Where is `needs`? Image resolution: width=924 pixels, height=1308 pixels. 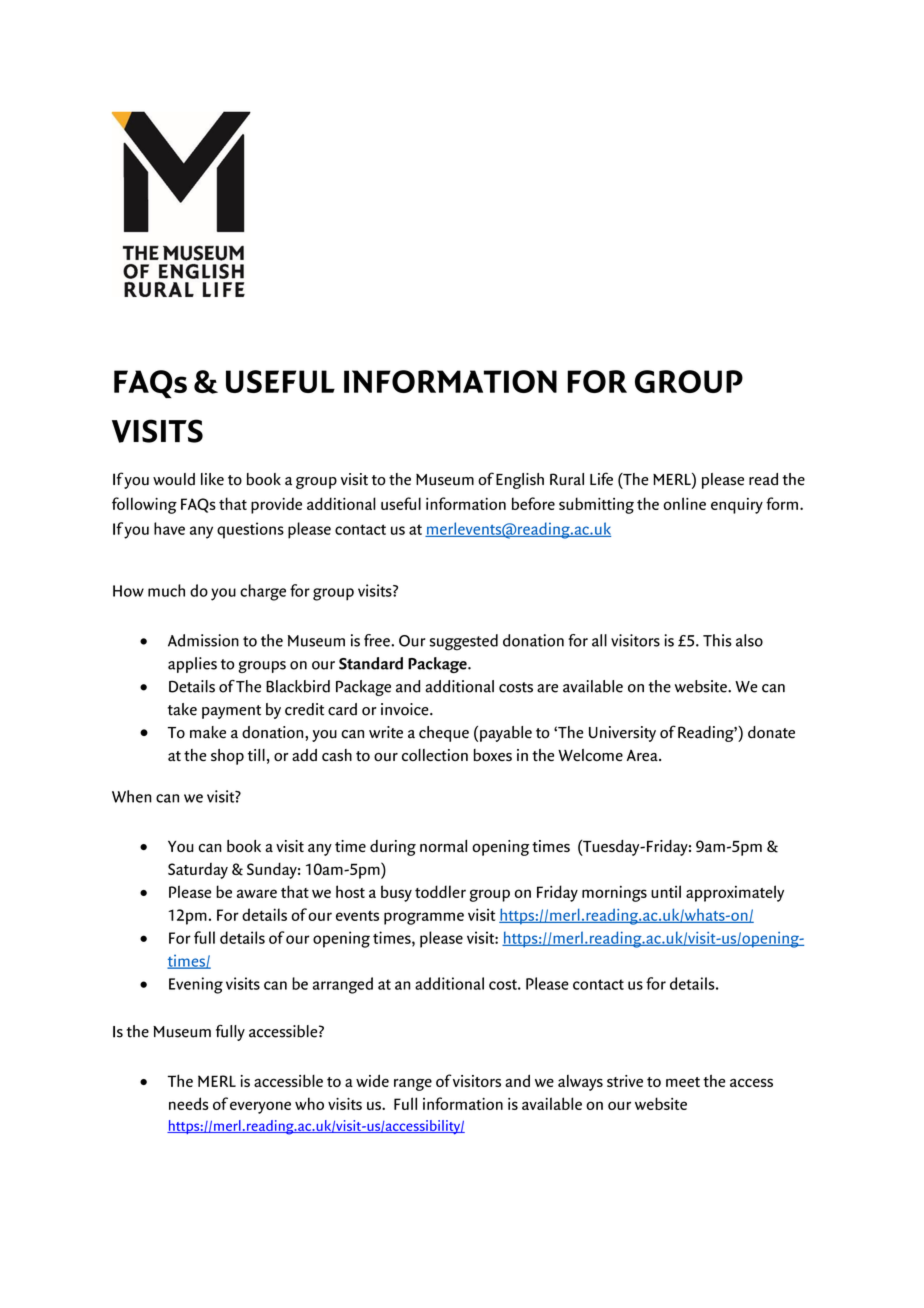 needs is located at coordinates (188, 1103).
